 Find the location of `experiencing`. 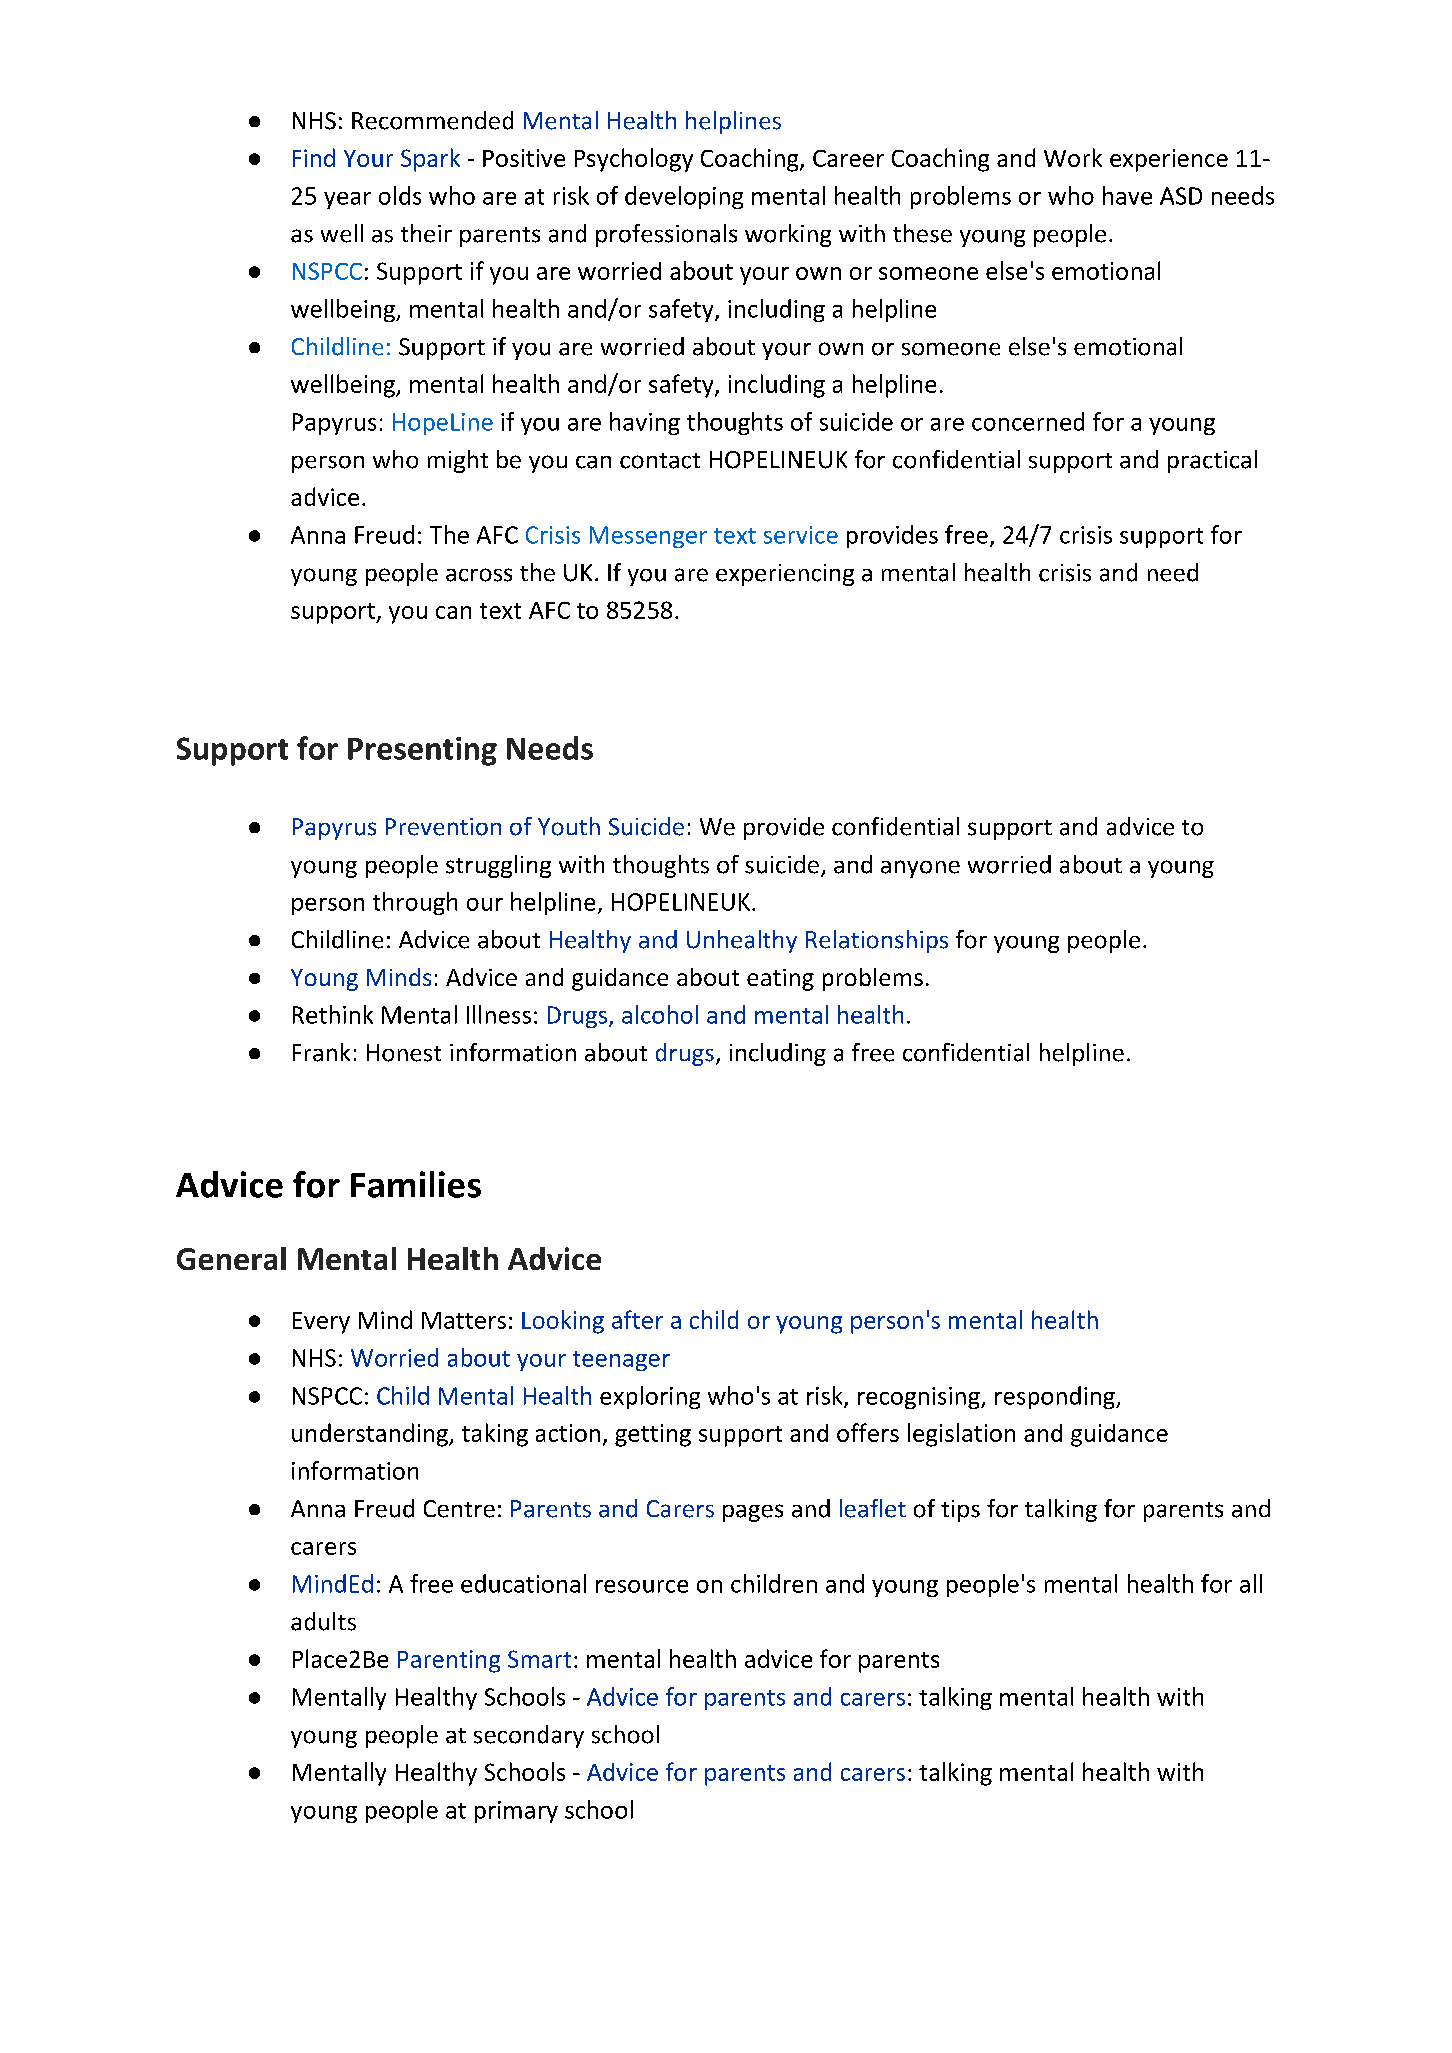

experiencing is located at coordinates (785, 575).
